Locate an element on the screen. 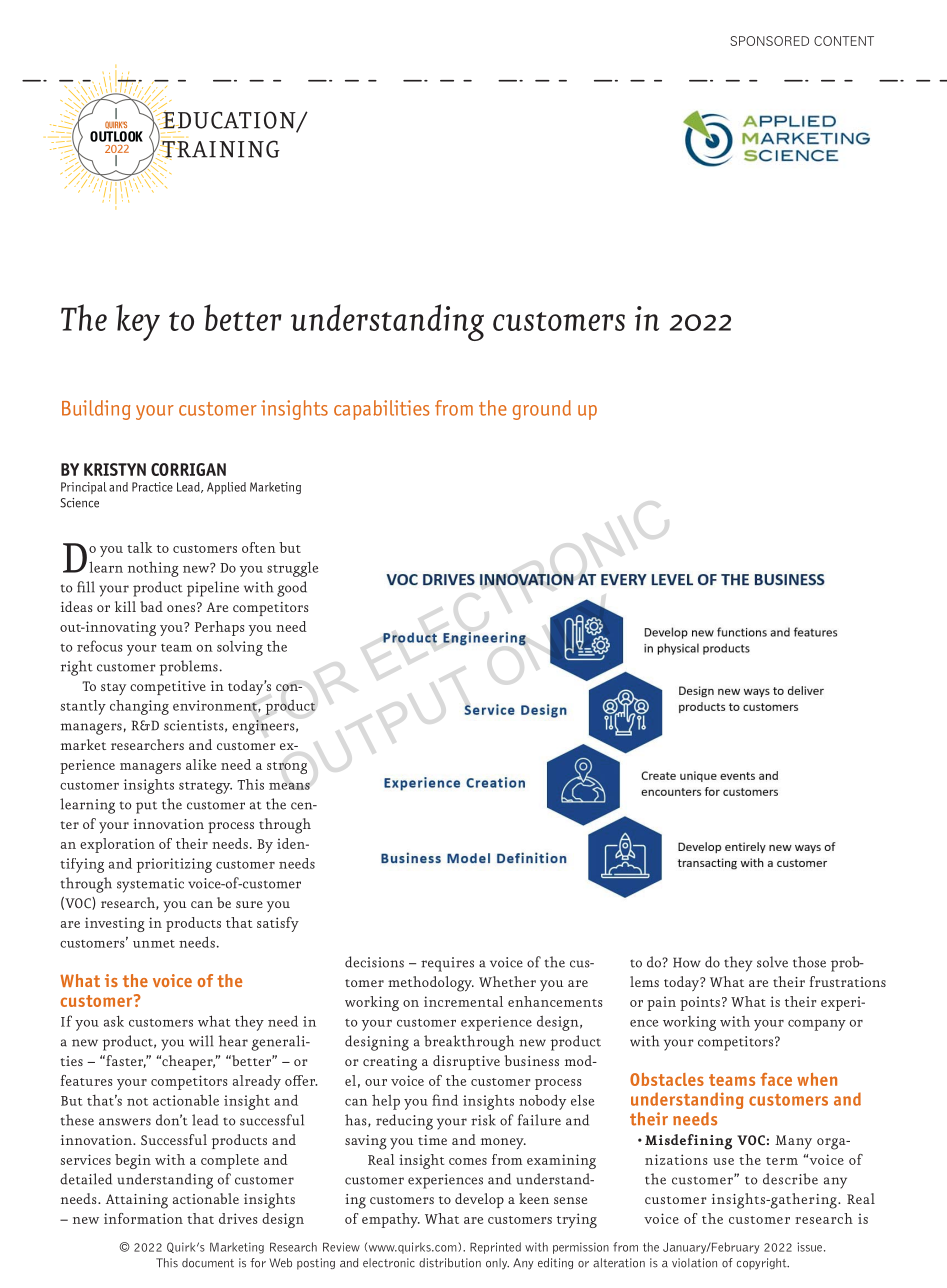 This screenshot has height=1288, width=947. struggle is located at coordinates (292, 569).
